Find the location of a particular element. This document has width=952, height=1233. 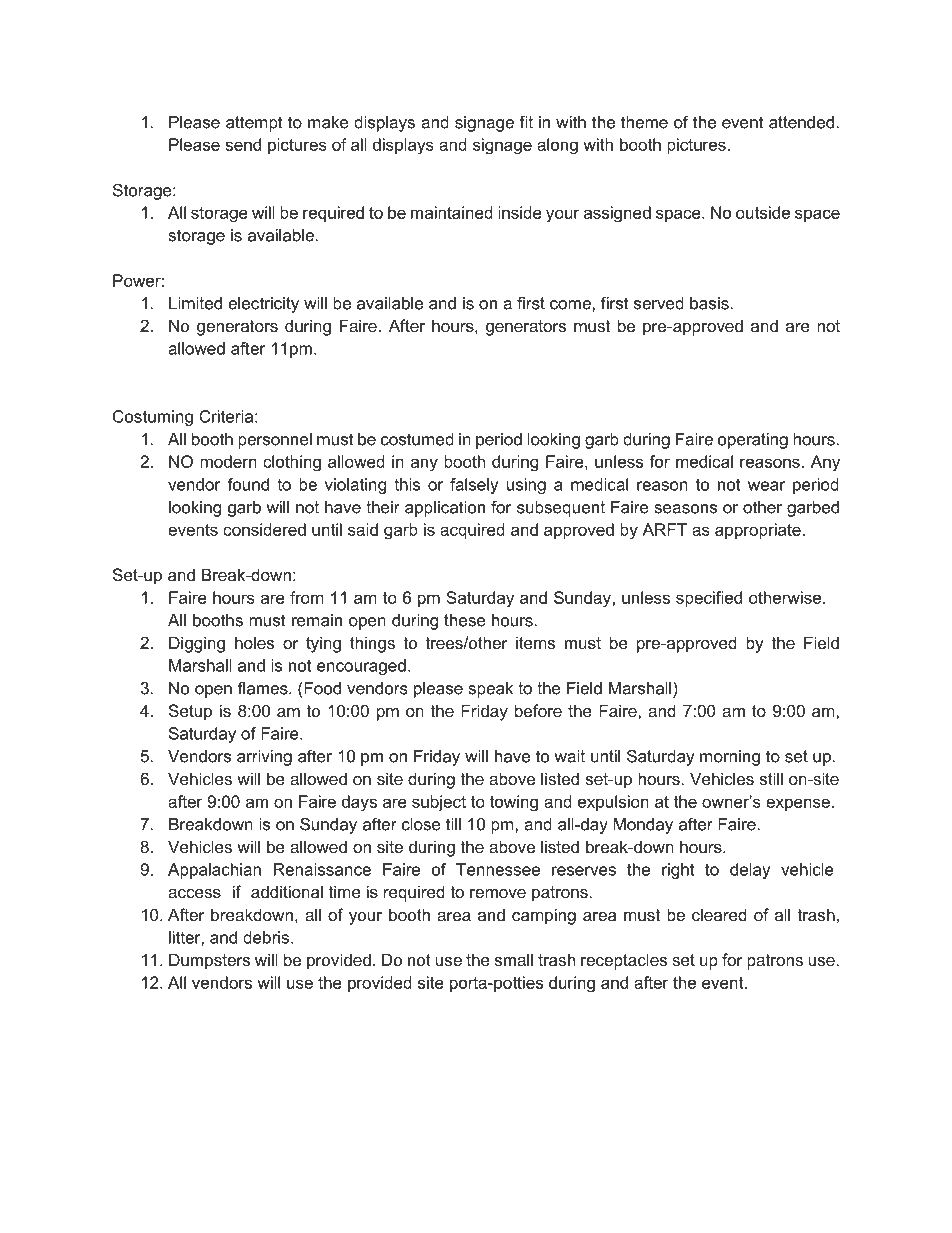

fit is located at coordinates (526, 122).
